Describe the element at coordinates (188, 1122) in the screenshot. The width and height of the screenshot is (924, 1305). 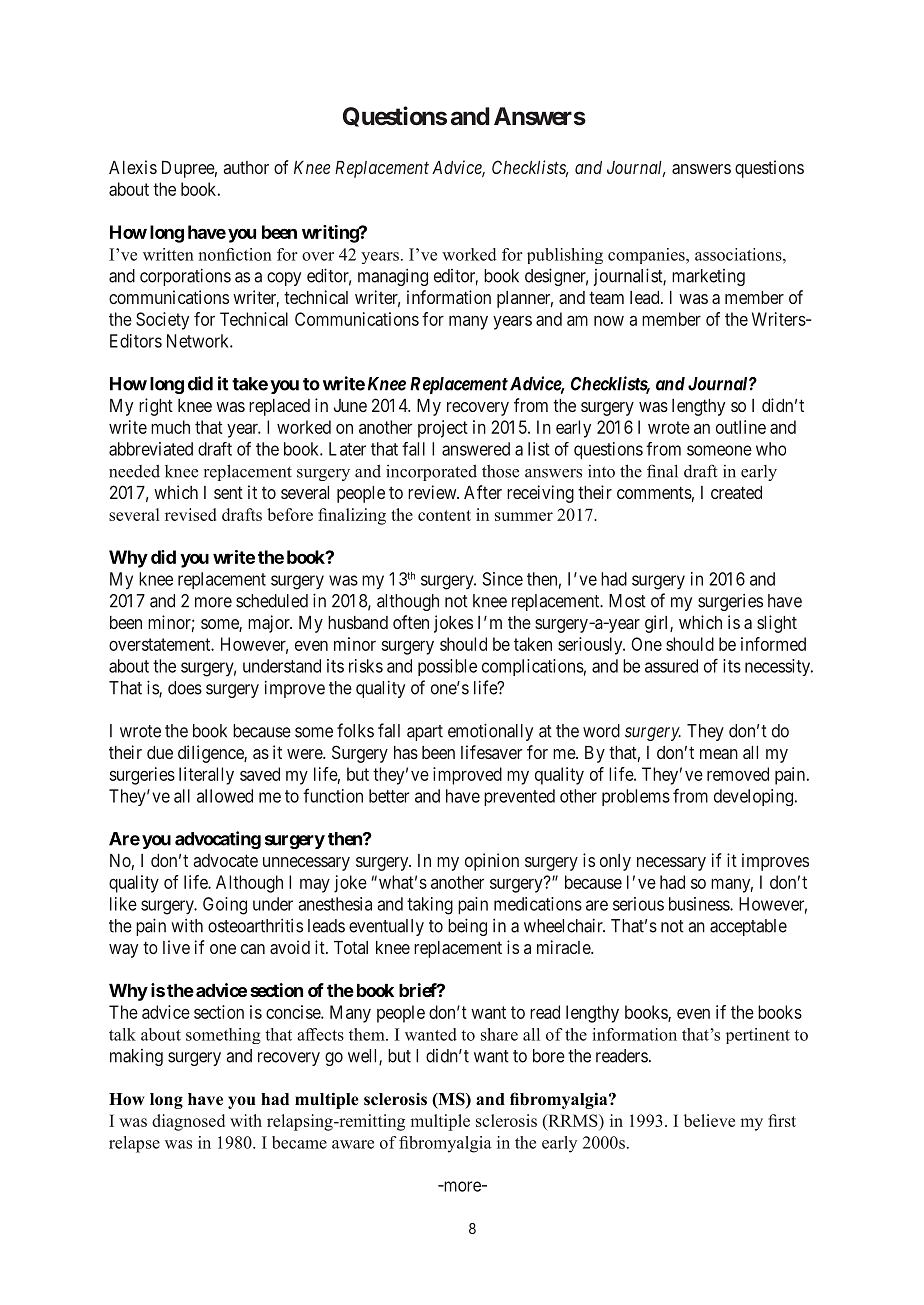
I see `diagnosed` at that location.
